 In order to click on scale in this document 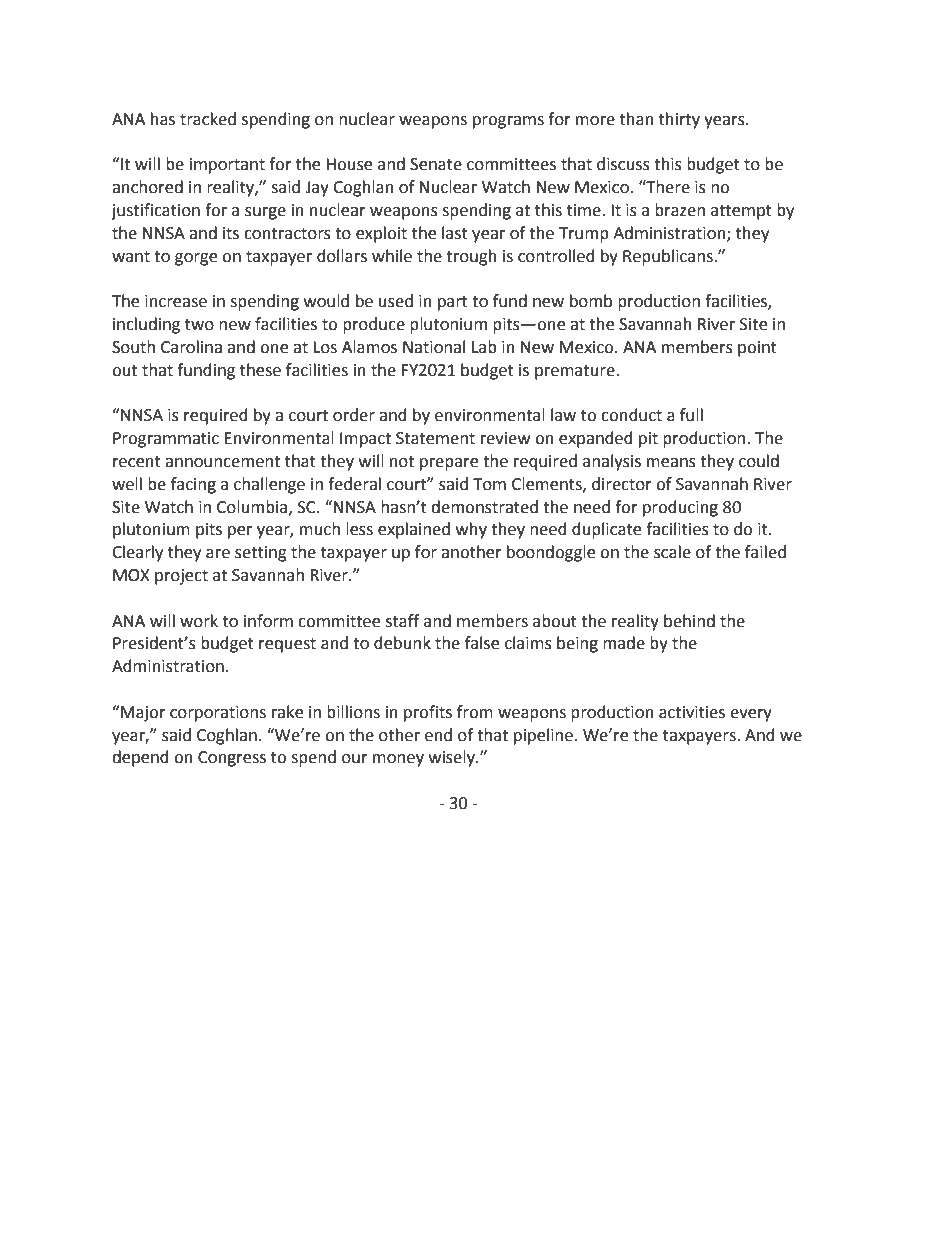, I will do `click(672, 552)`.
